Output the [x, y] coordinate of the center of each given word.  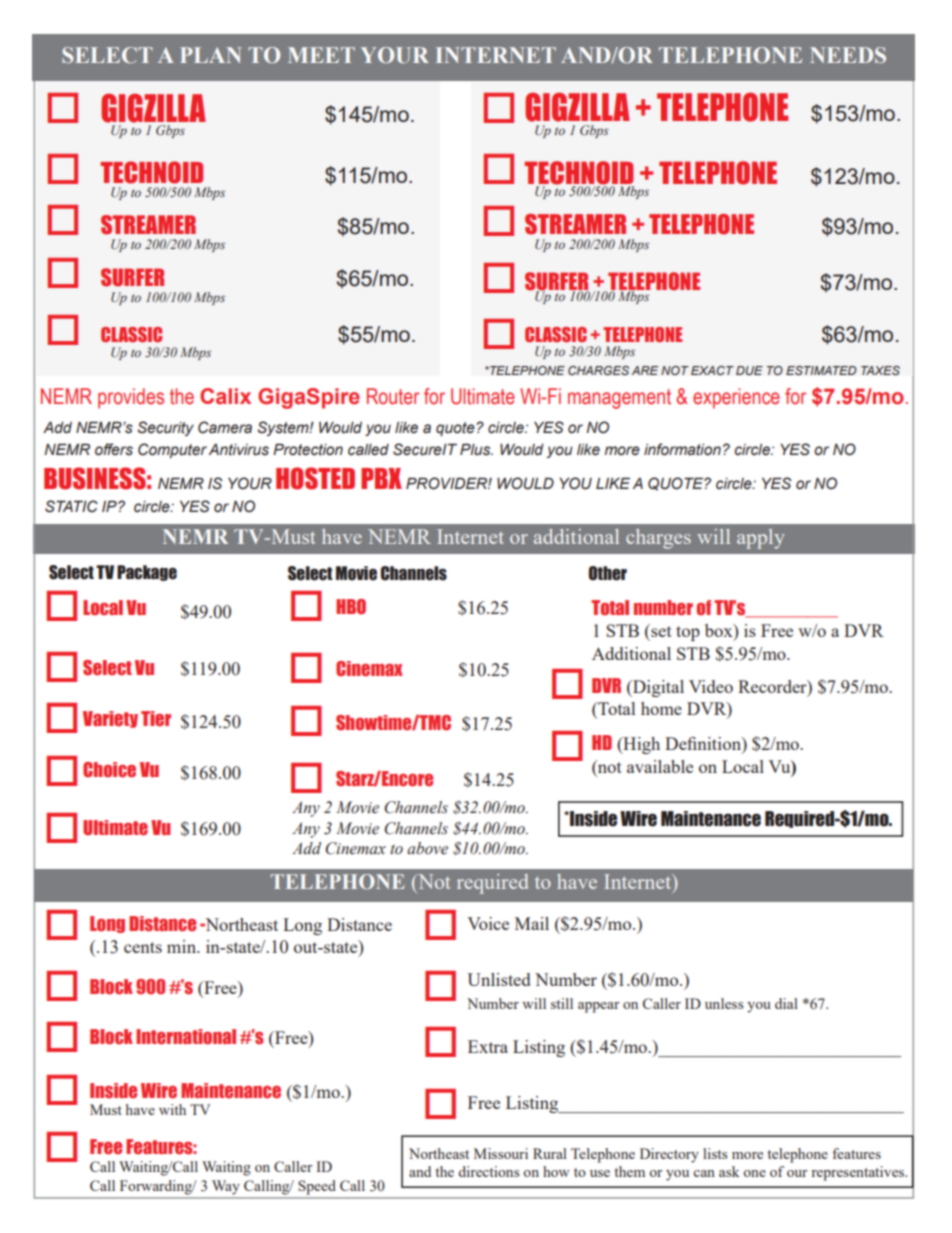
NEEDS [848, 55]
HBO [351, 606]
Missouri [501, 1153]
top [688, 633]
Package [147, 573]
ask [729, 1171]
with [172, 1109]
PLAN [211, 55]
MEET [321, 55]
